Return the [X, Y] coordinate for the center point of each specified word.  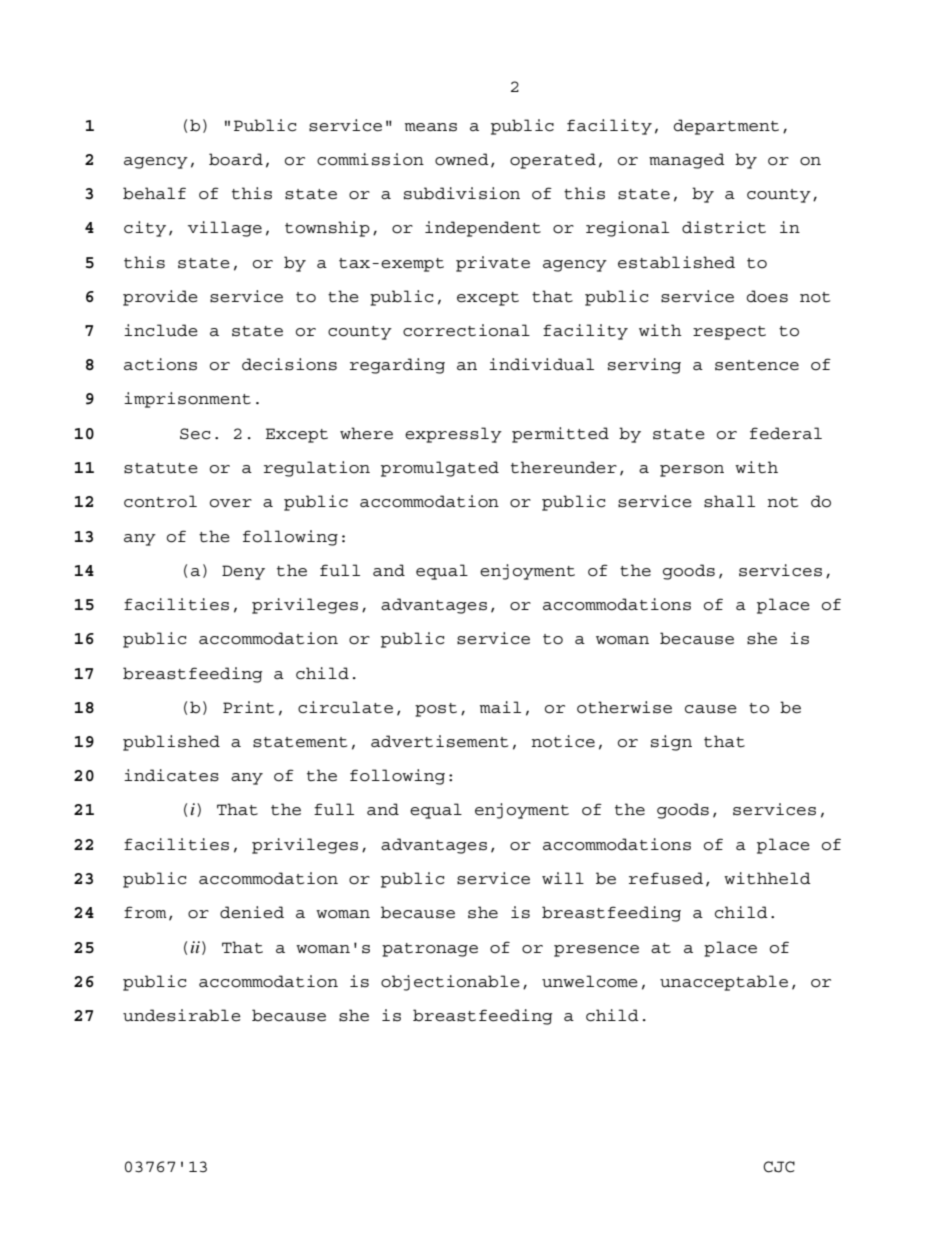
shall [729, 501]
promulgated [440, 469]
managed [687, 161]
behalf [154, 193]
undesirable [182, 1015]
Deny [243, 572]
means [431, 127]
